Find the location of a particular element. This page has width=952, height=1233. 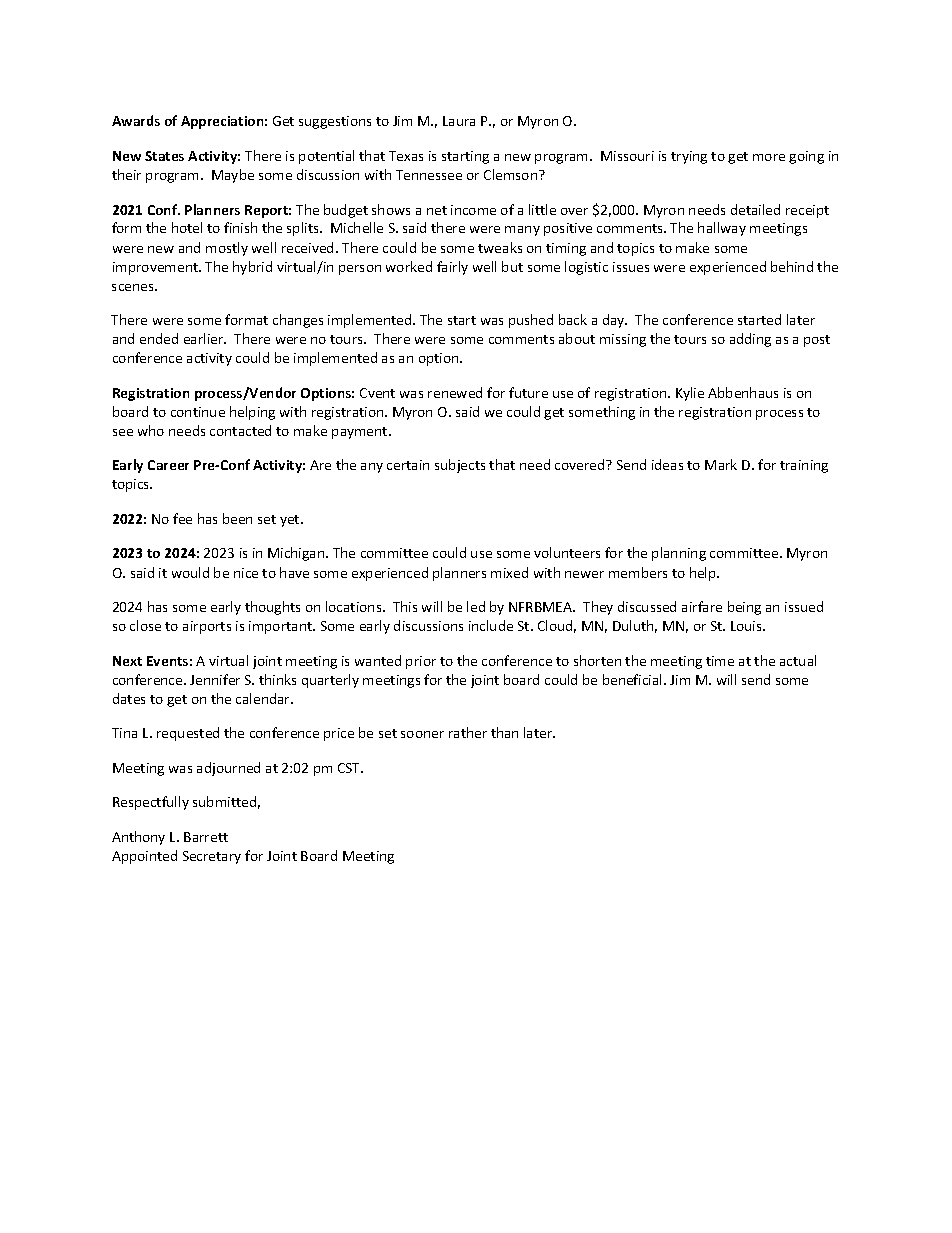

include is located at coordinates (491, 625).
